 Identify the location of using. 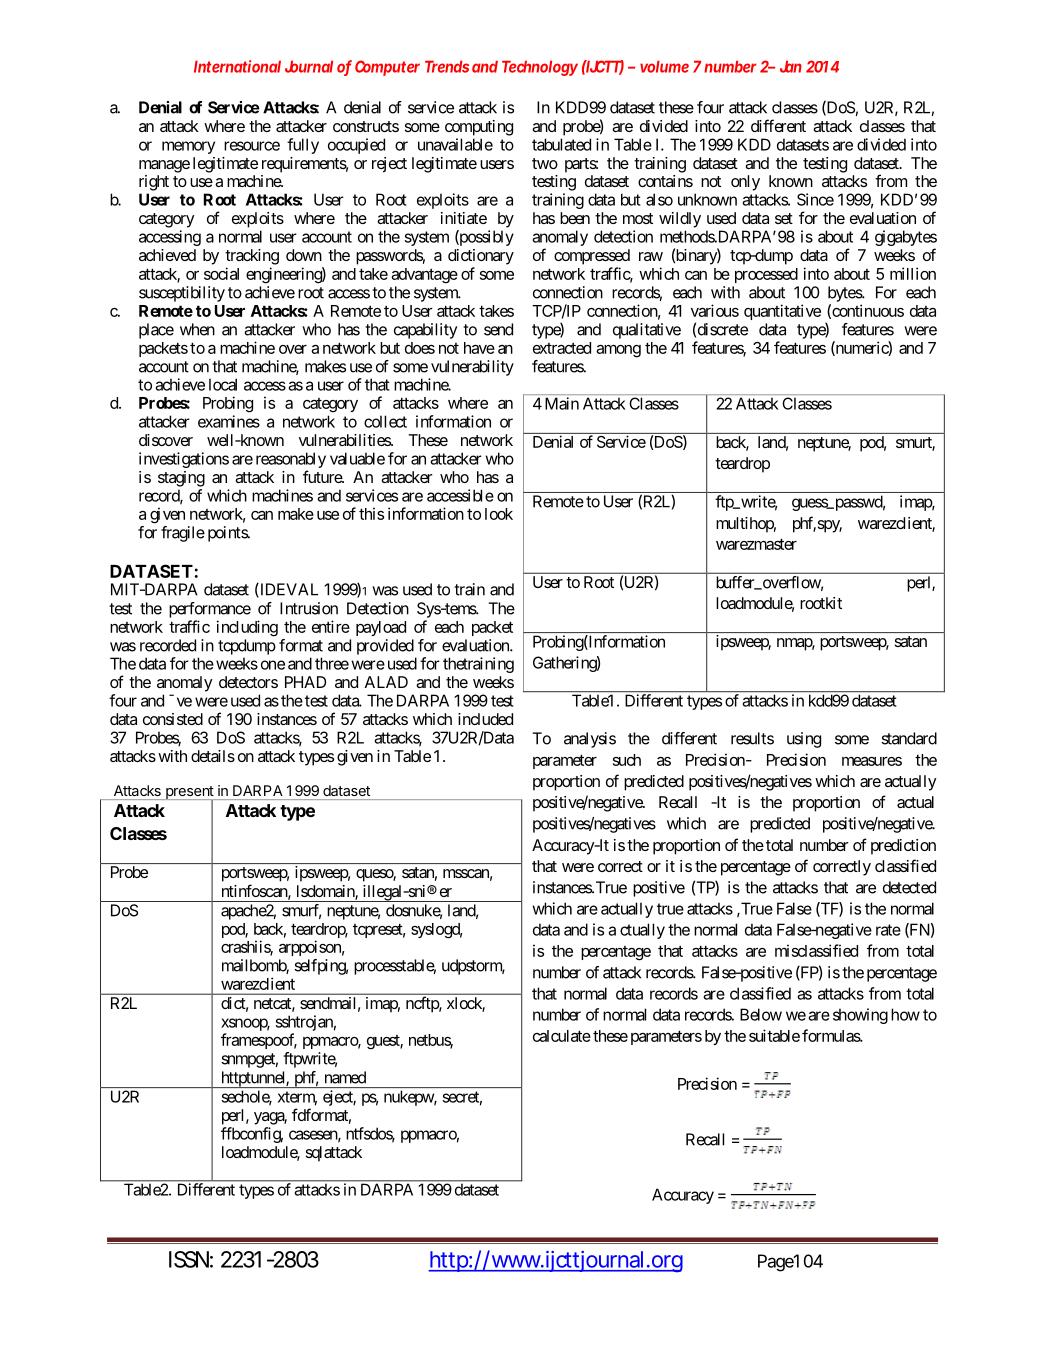
(804, 740).
